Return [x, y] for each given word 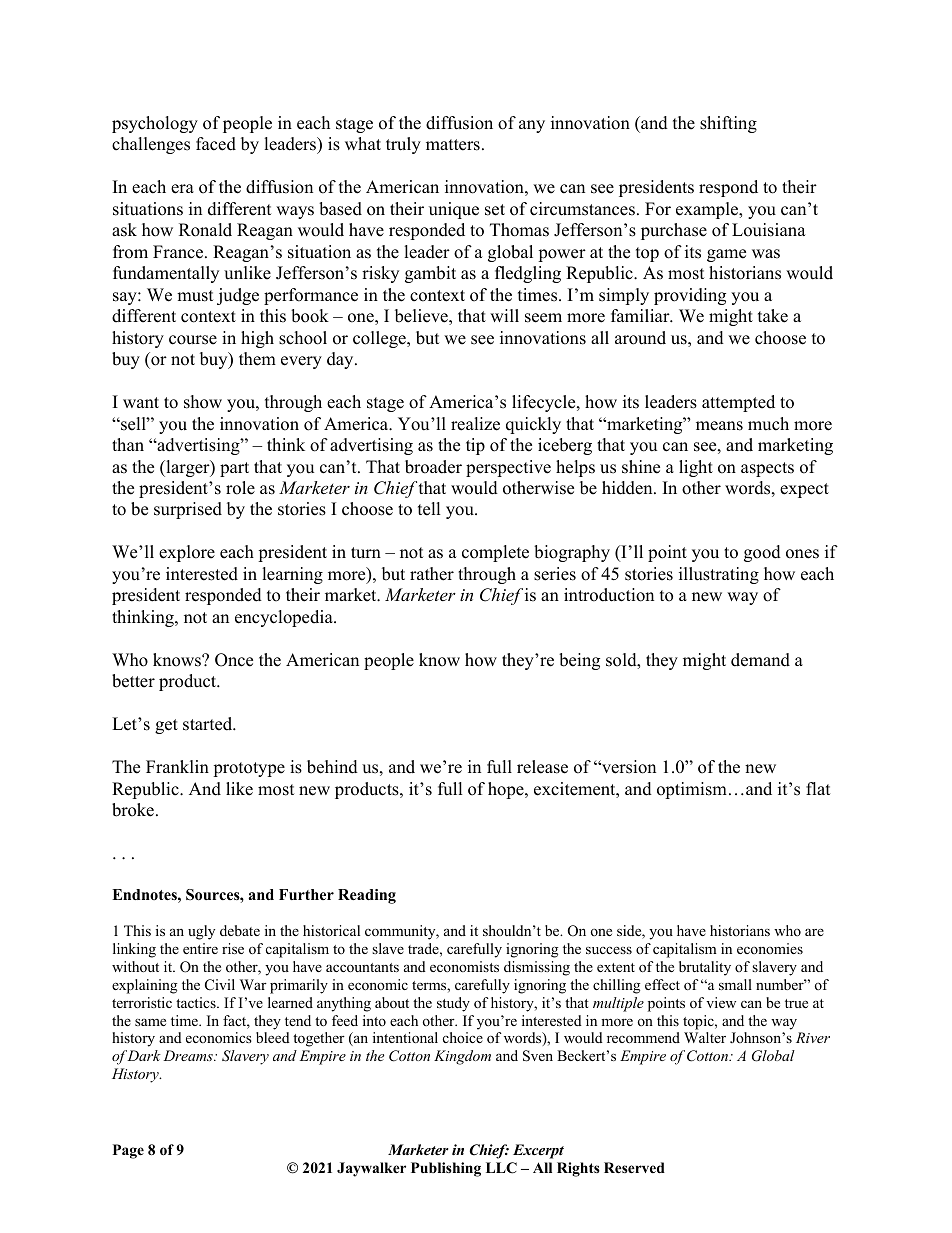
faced [216, 144]
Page [128, 1151]
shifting [728, 124]
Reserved [634, 1167]
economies [770, 948]
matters [453, 145]
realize [475, 424]
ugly [201, 932]
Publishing [446, 1169]
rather [432, 574]
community [401, 932]
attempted [738, 403]
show [203, 402]
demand [760, 660]
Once [234, 660]
